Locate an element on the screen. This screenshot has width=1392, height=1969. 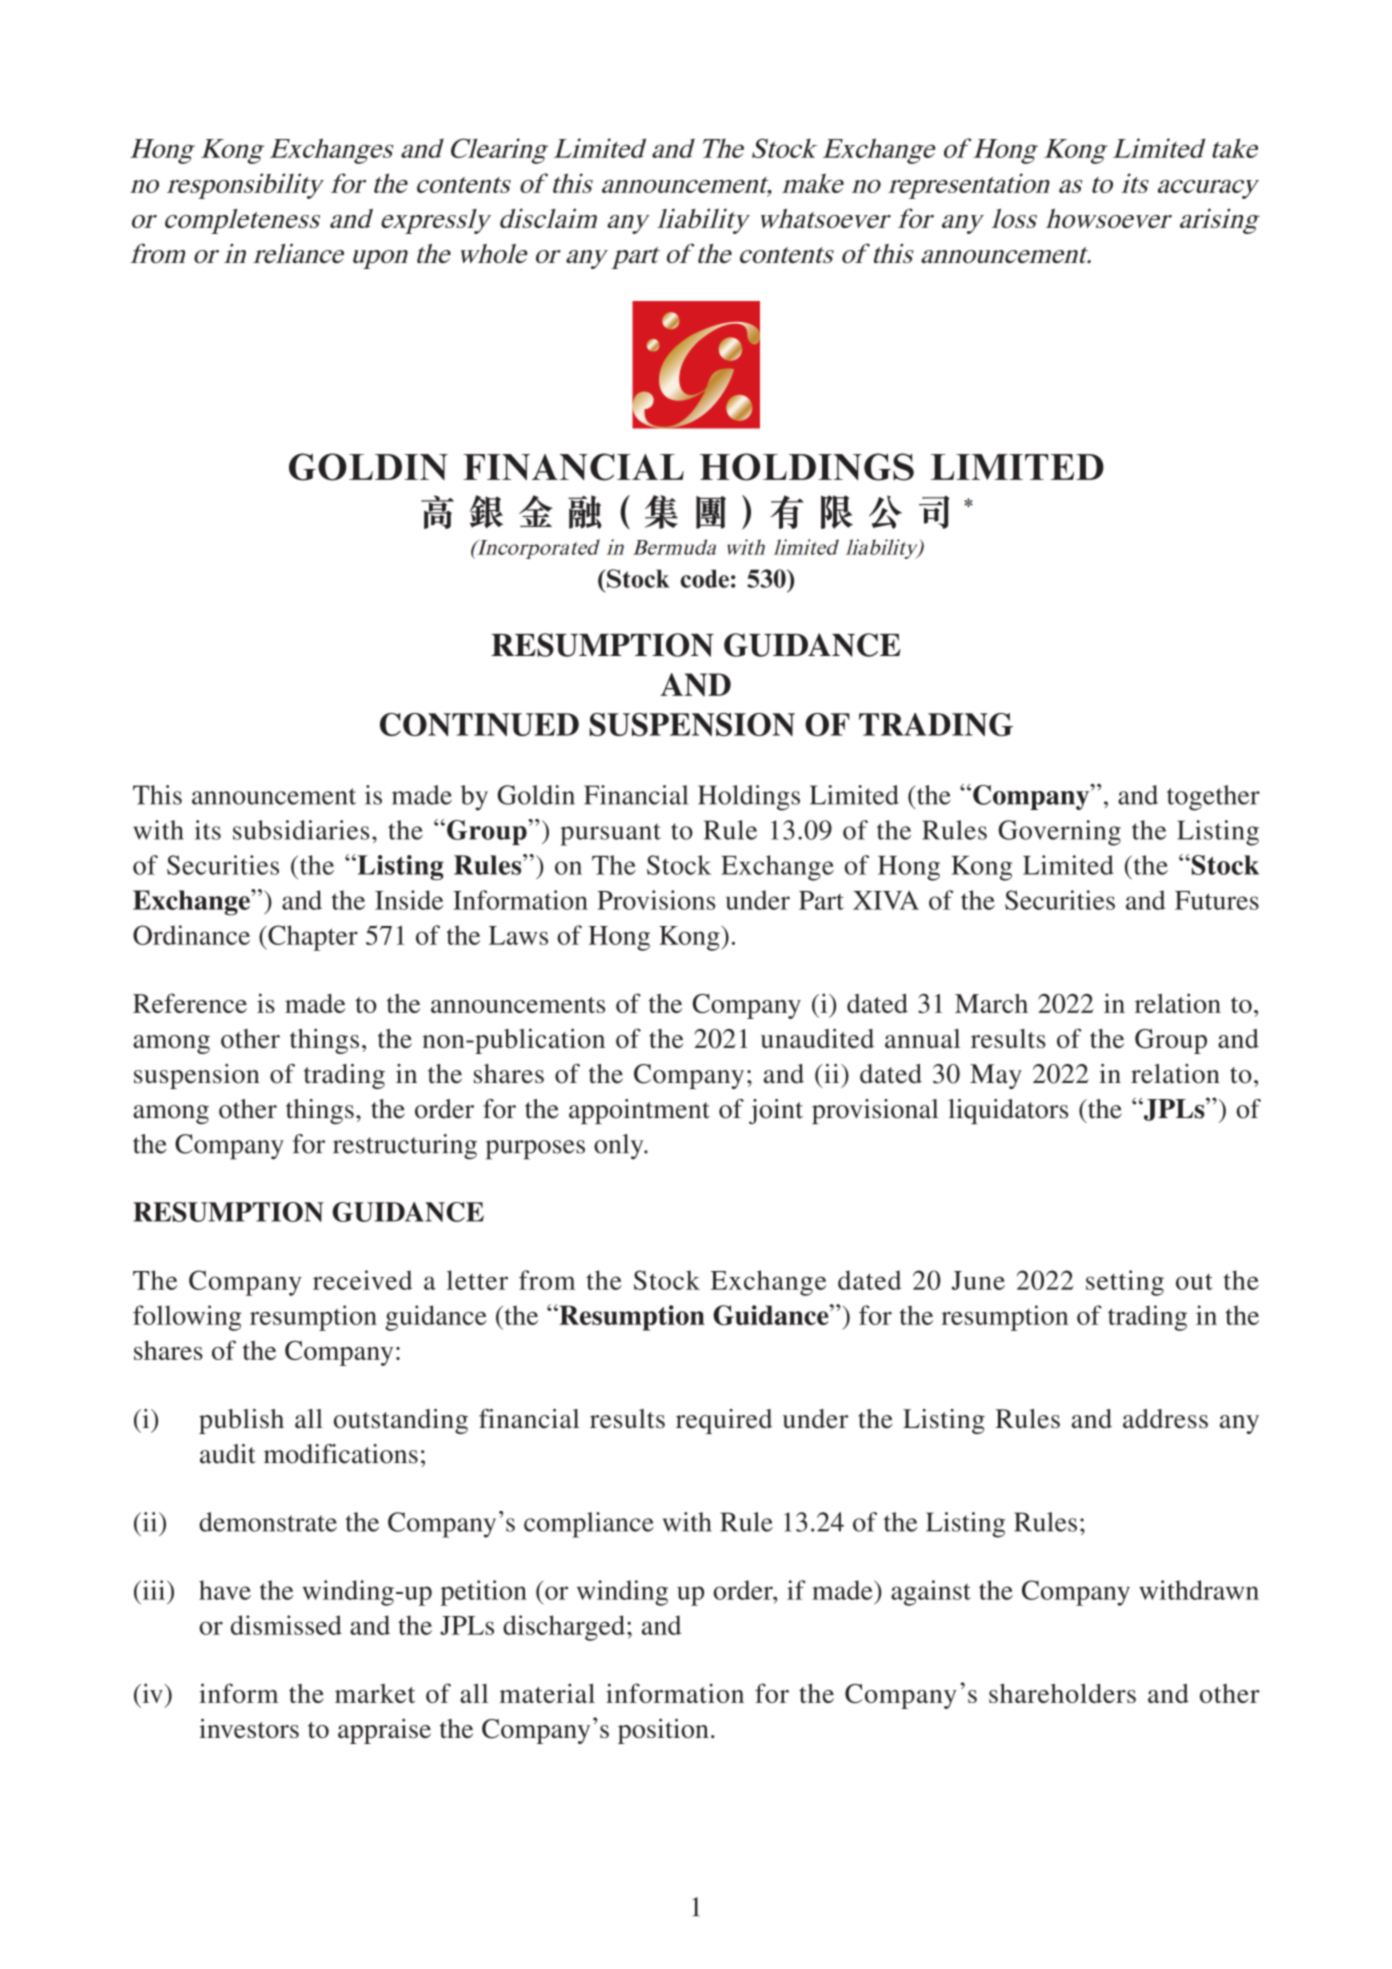
appointment is located at coordinates (639, 1111).
